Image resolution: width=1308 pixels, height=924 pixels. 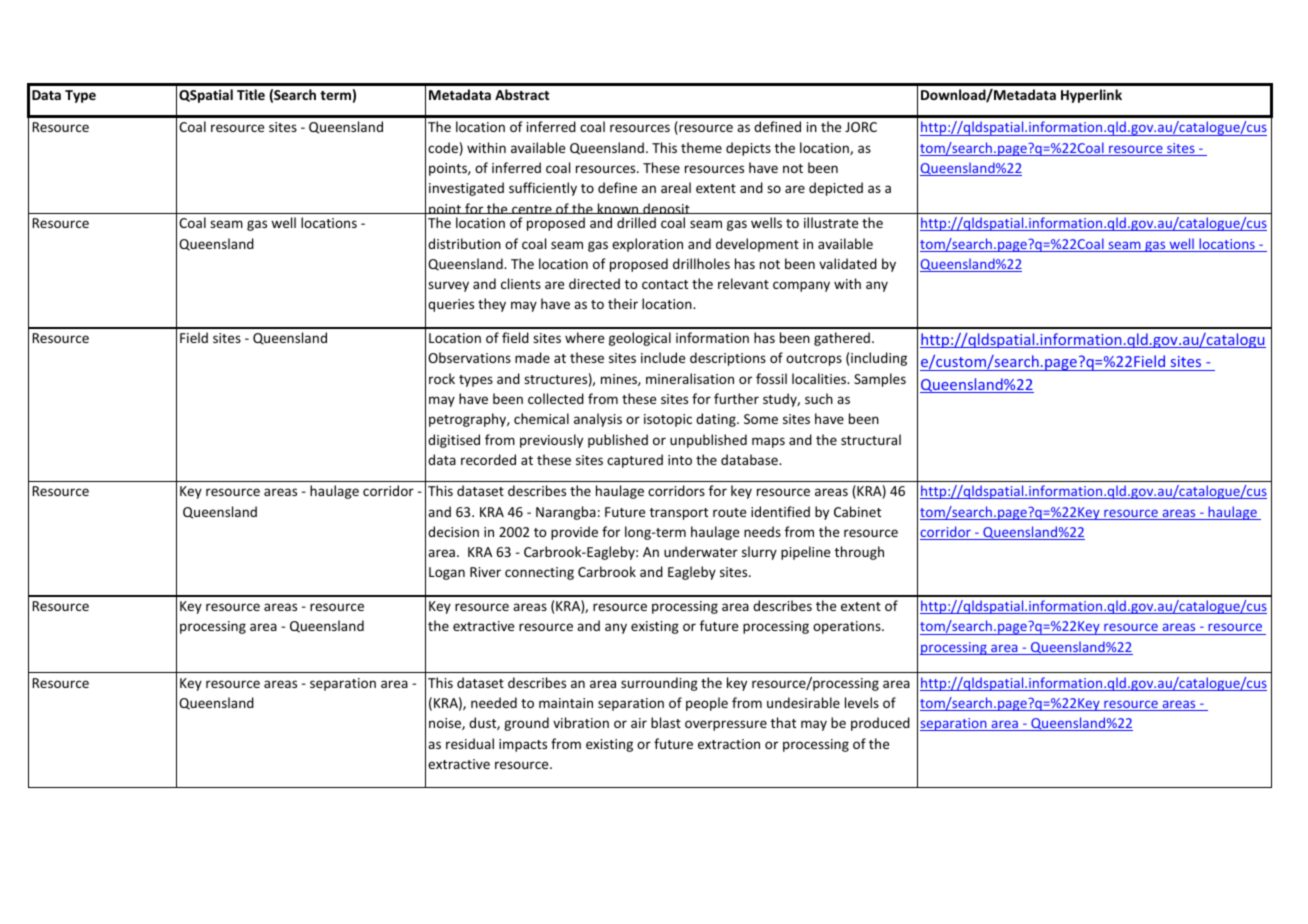 What do you see at coordinates (701, 551) in the document?
I see `underwater` at bounding box center [701, 551].
